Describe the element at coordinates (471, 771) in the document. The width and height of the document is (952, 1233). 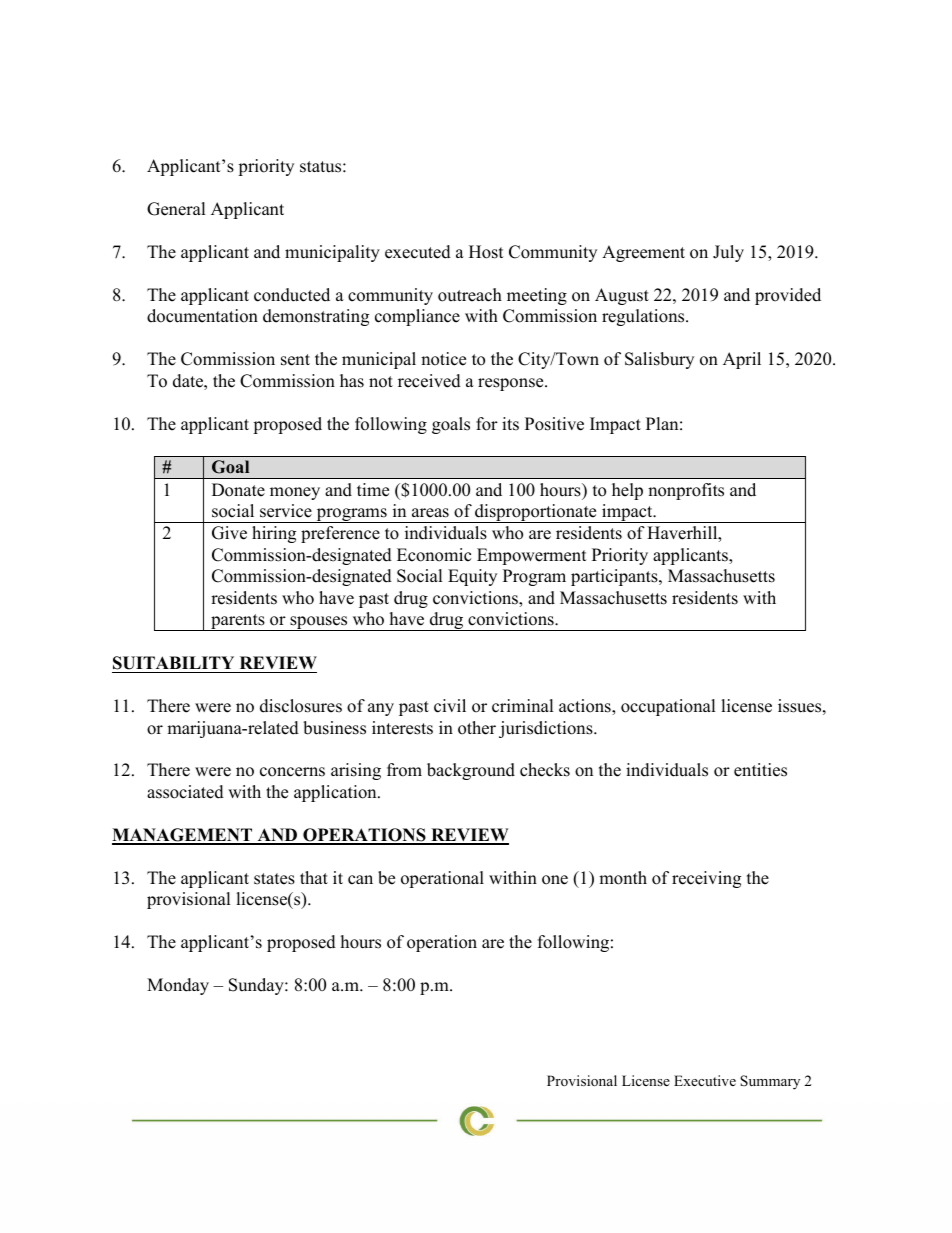
I see `background` at that location.
